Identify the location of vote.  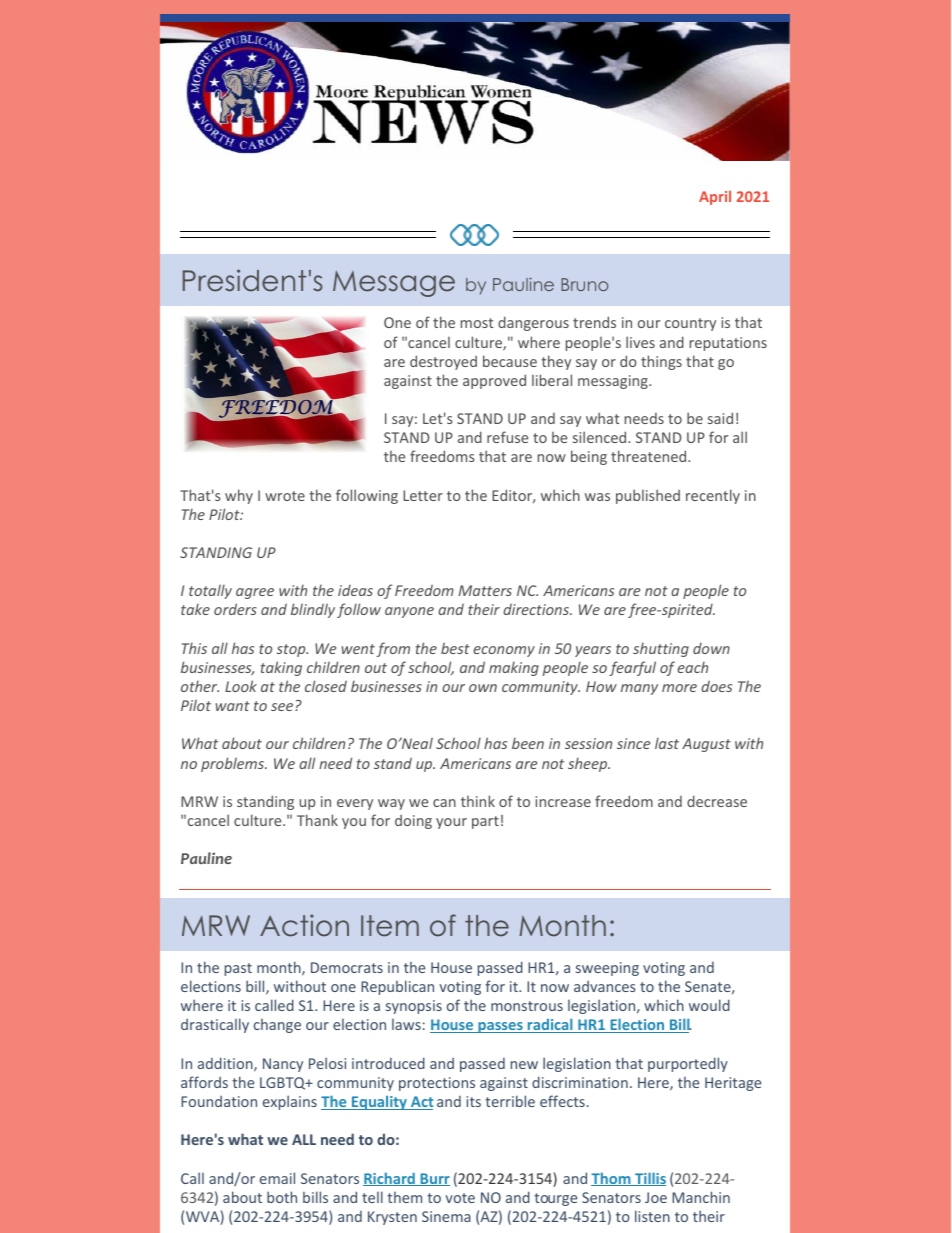
(460, 1198).
